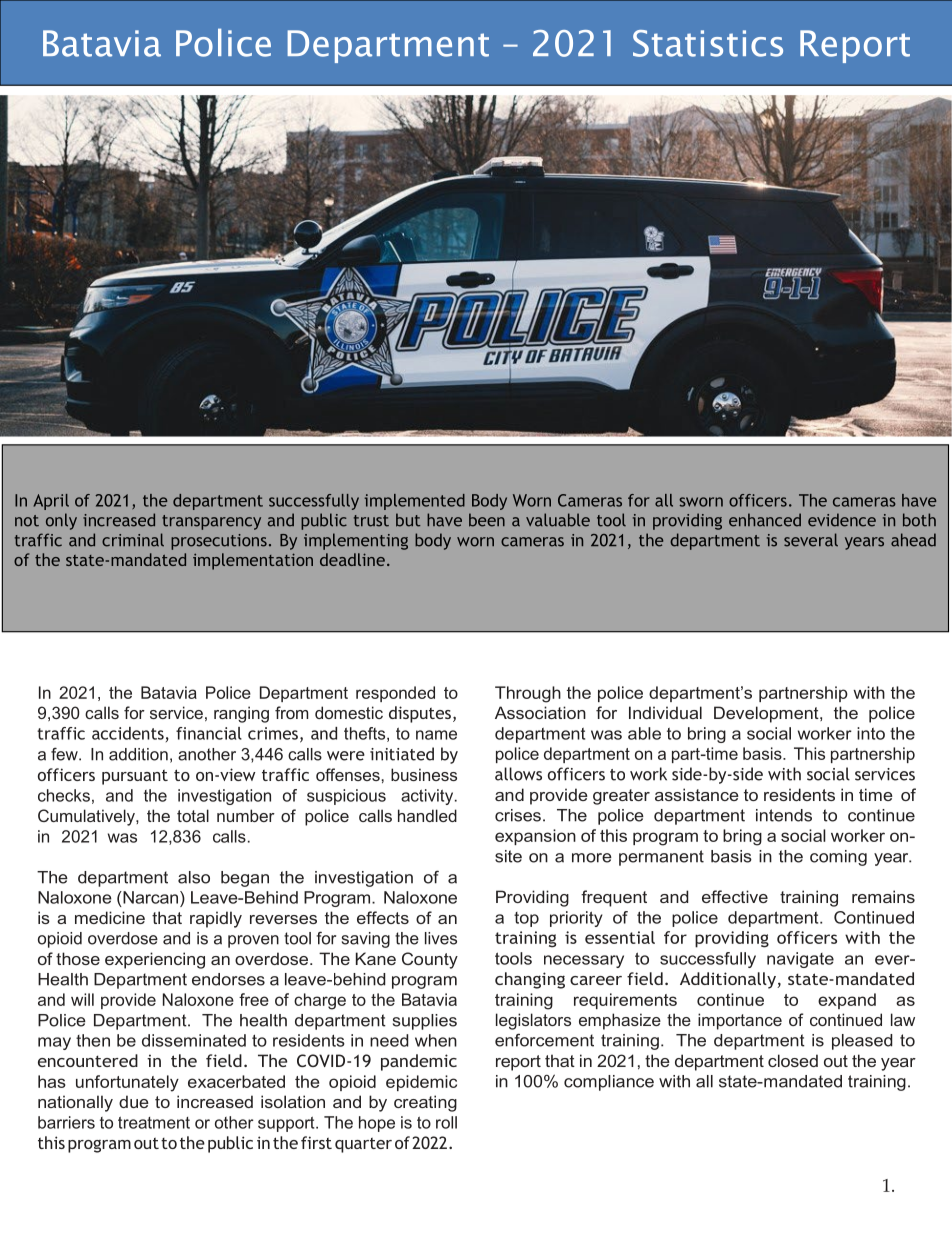 The height and width of the screenshot is (1233, 952). What do you see at coordinates (154, 1123) in the screenshot?
I see `treatment` at bounding box center [154, 1123].
